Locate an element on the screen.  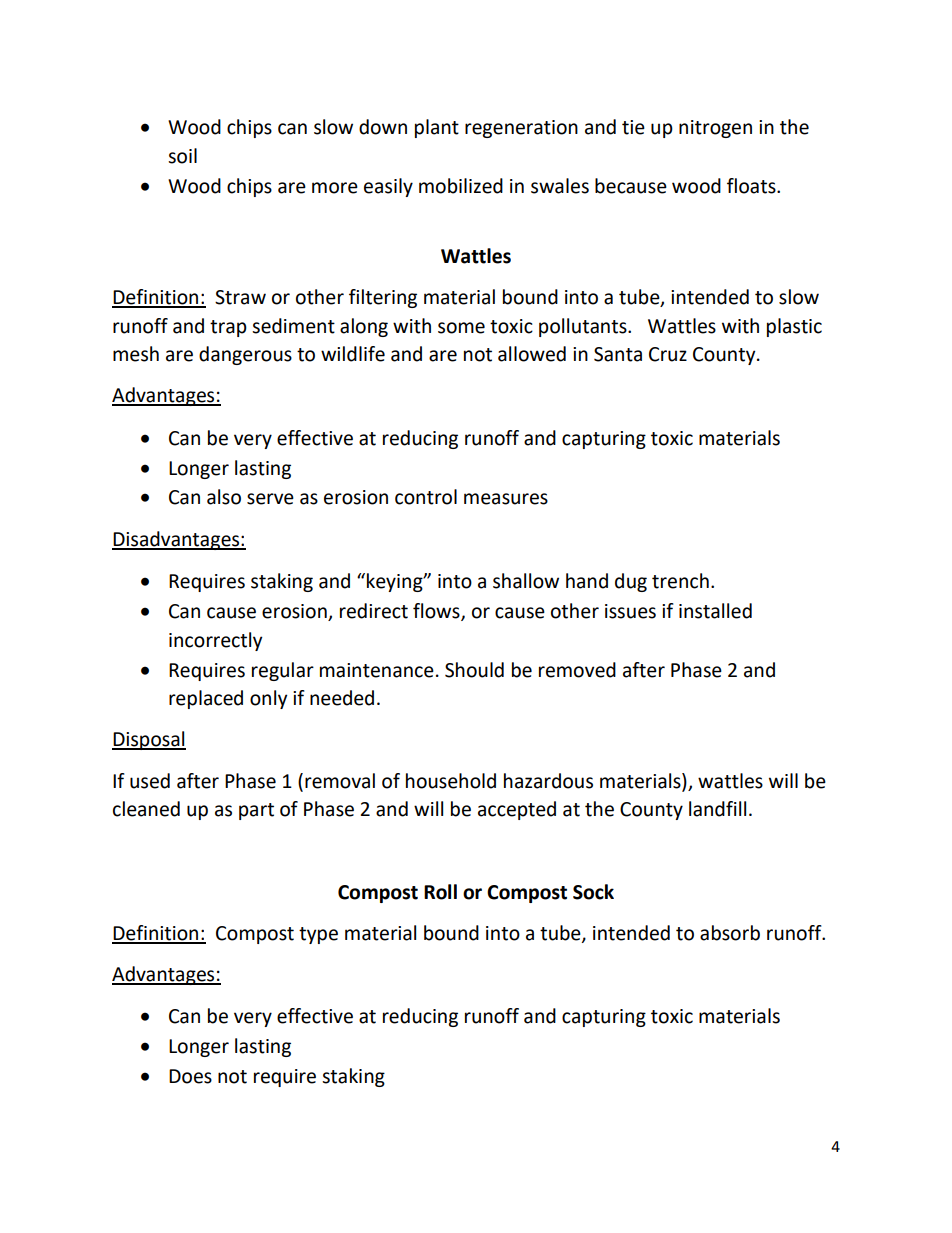
Cruz is located at coordinates (668, 354).
